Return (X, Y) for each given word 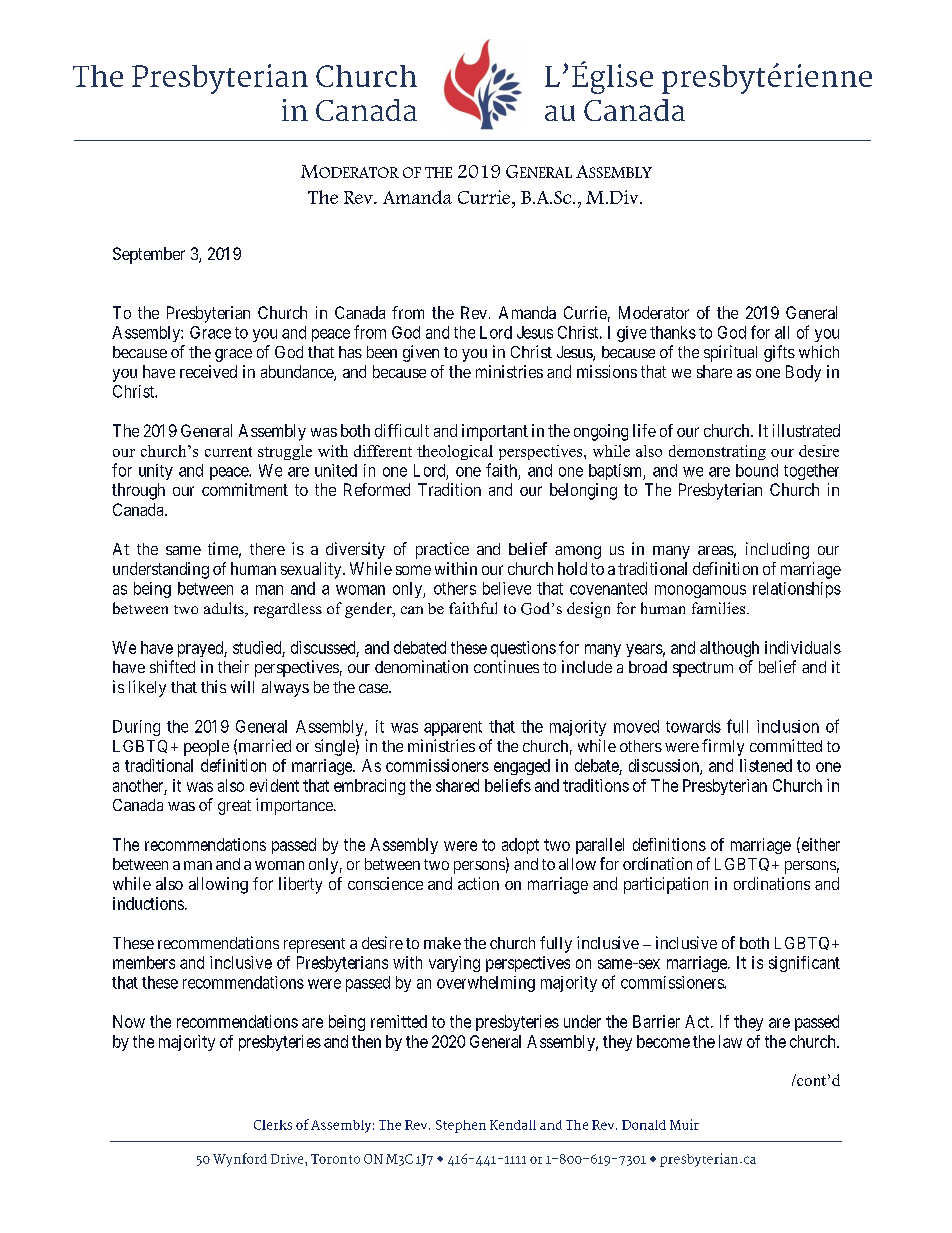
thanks (673, 332)
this (213, 686)
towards (693, 726)
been (382, 352)
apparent (453, 728)
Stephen (461, 1126)
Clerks (273, 1125)
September (149, 255)
